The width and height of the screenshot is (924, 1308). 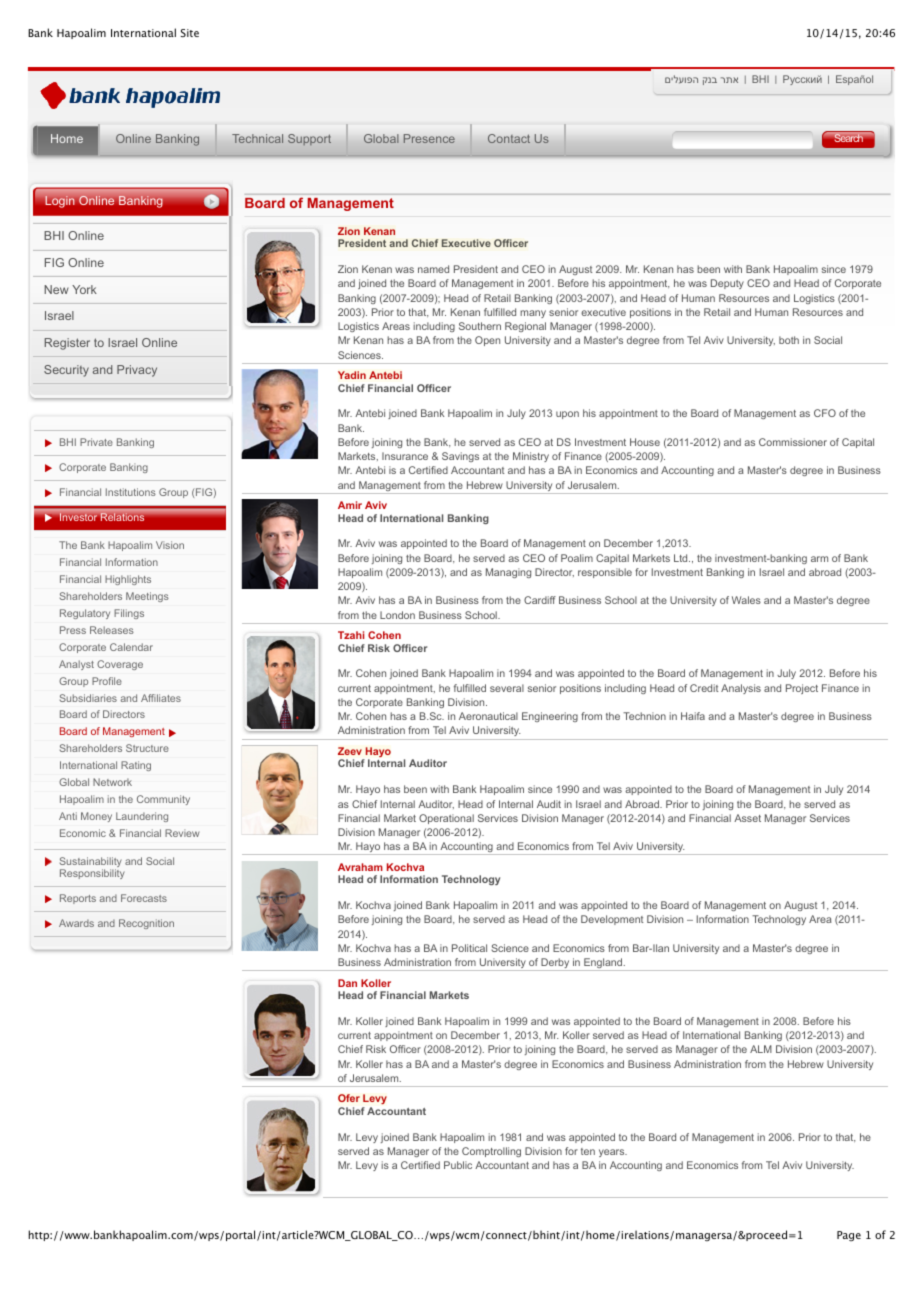 What do you see at coordinates (793, 442) in the screenshot?
I see `Commissioner` at bounding box center [793, 442].
